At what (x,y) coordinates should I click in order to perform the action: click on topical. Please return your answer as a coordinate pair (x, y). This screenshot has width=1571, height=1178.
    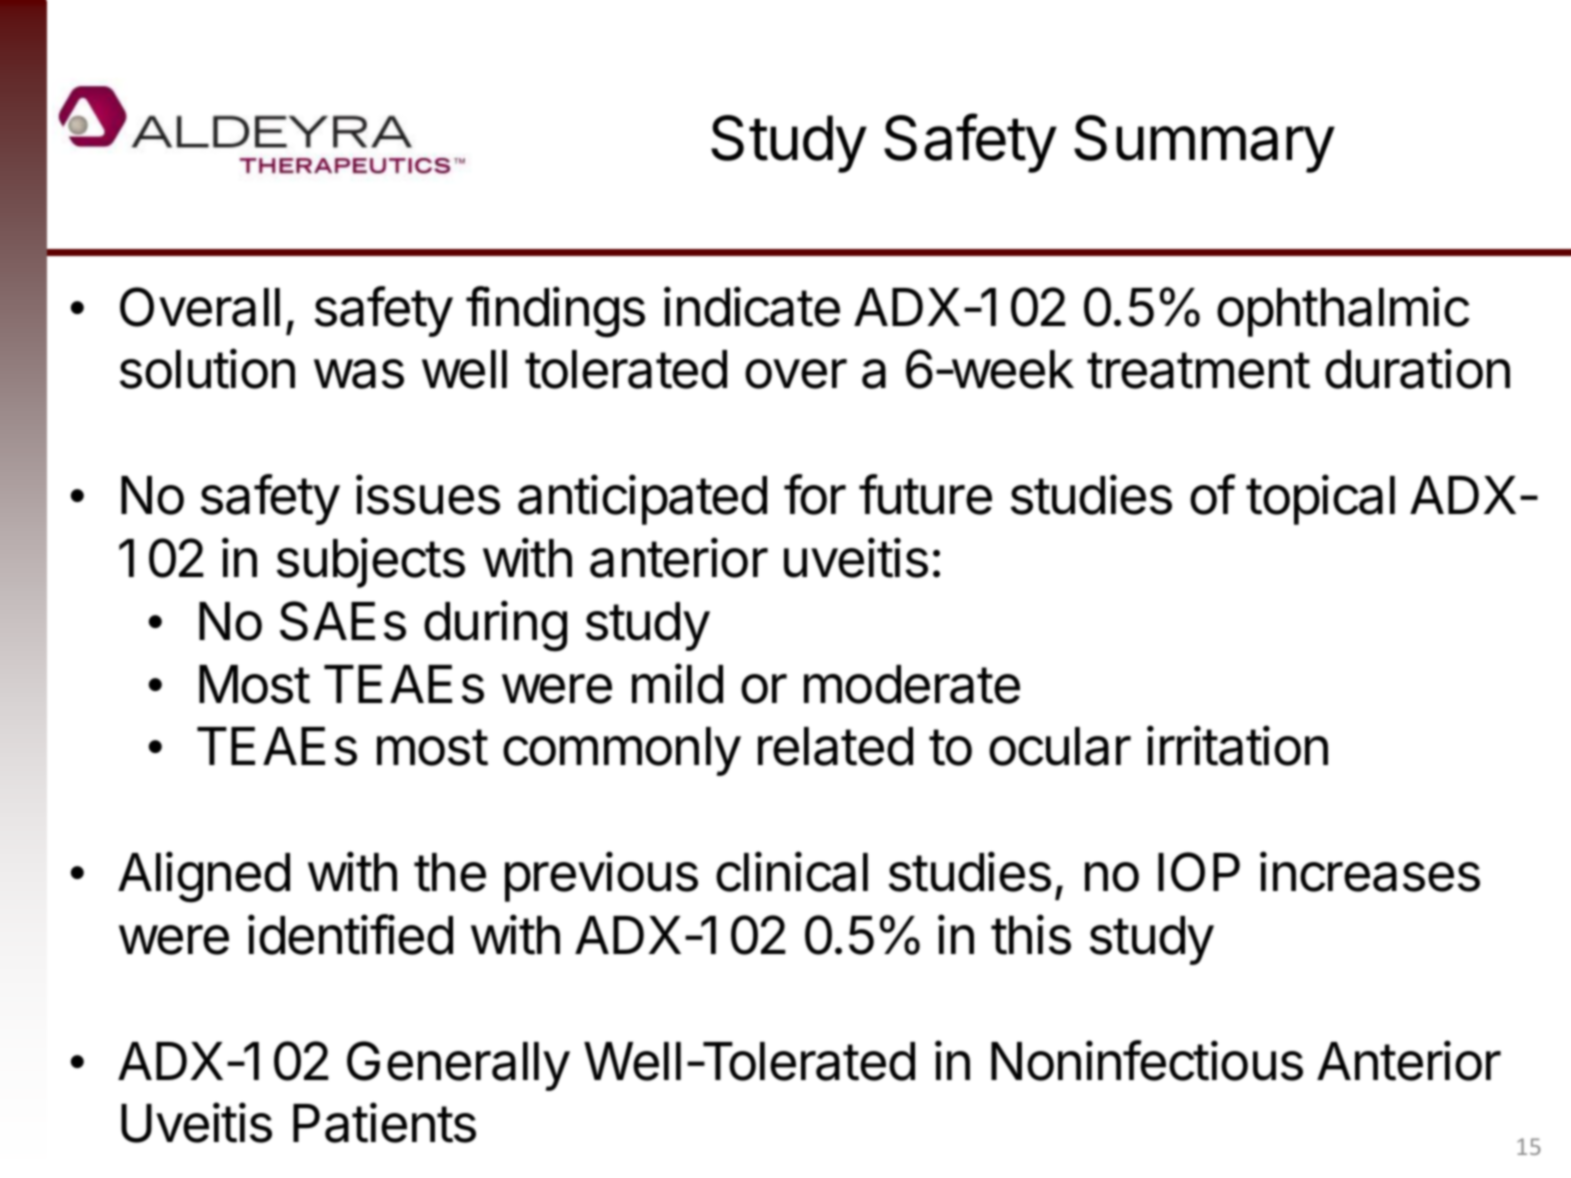
    Looking at the image, I should click on (1320, 499).
